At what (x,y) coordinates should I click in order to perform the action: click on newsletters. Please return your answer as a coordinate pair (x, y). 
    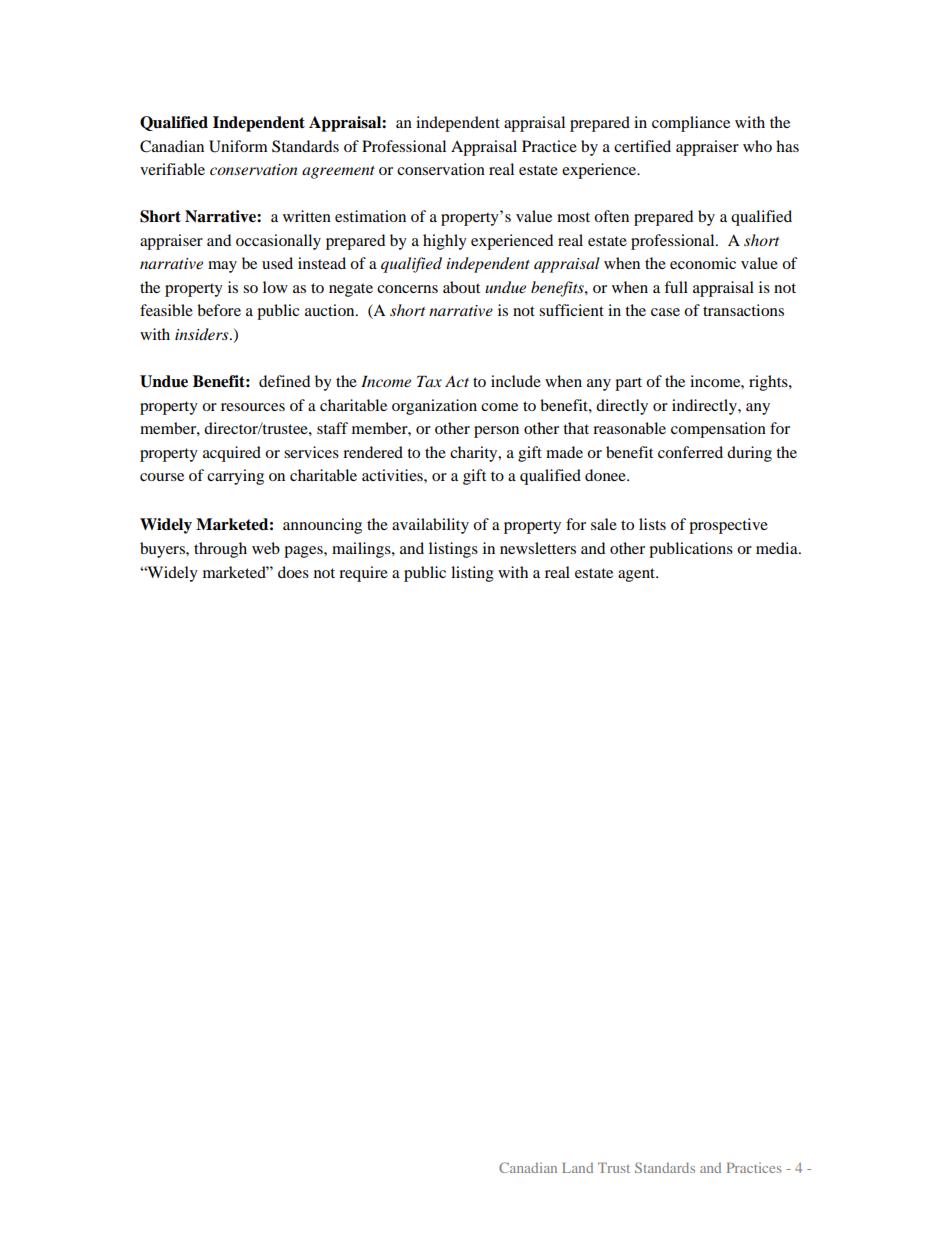
    Looking at the image, I should click on (538, 548).
